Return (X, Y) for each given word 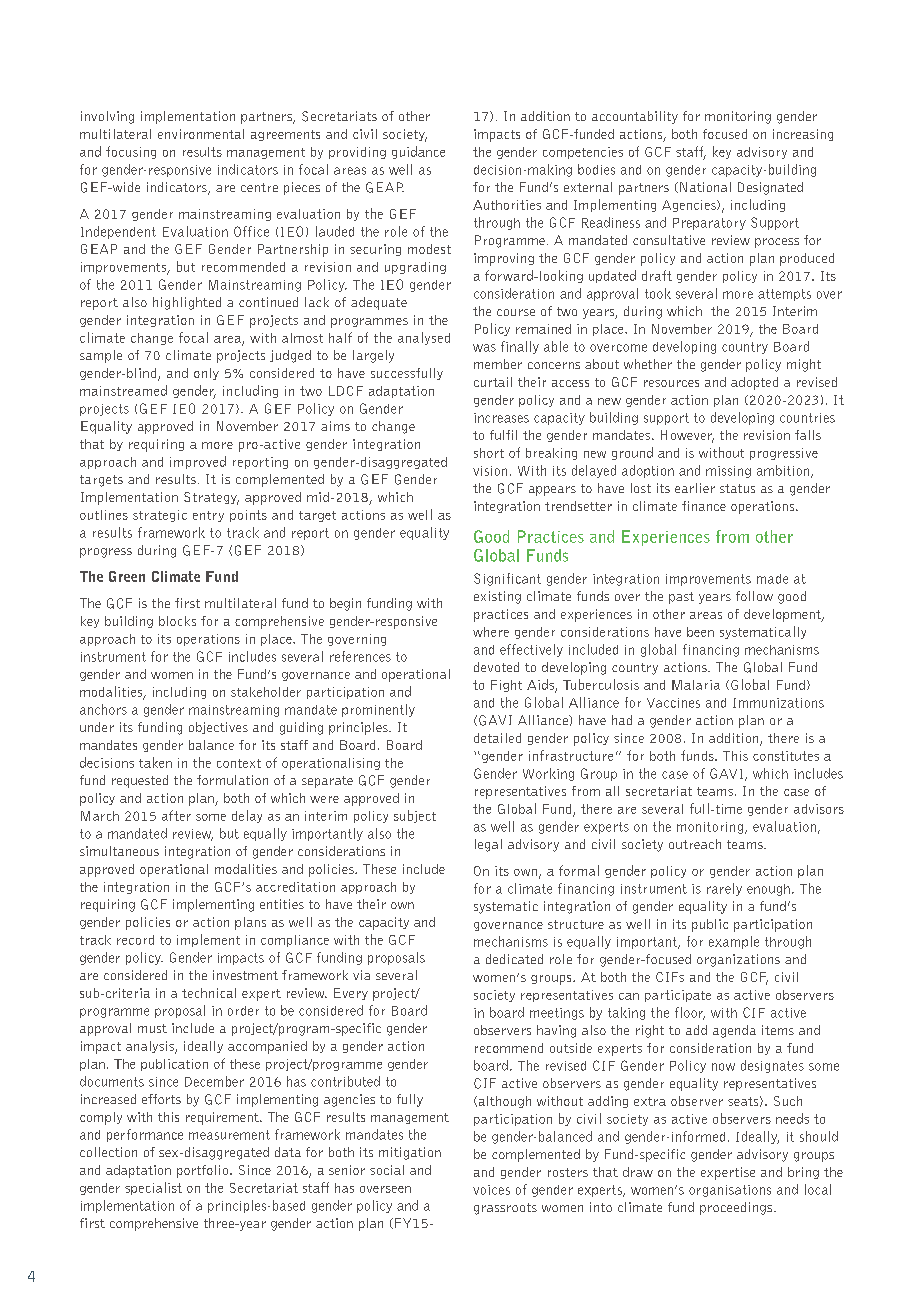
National (705, 187)
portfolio (204, 1171)
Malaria (696, 685)
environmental (201, 134)
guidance (418, 152)
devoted (496, 667)
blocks (177, 621)
